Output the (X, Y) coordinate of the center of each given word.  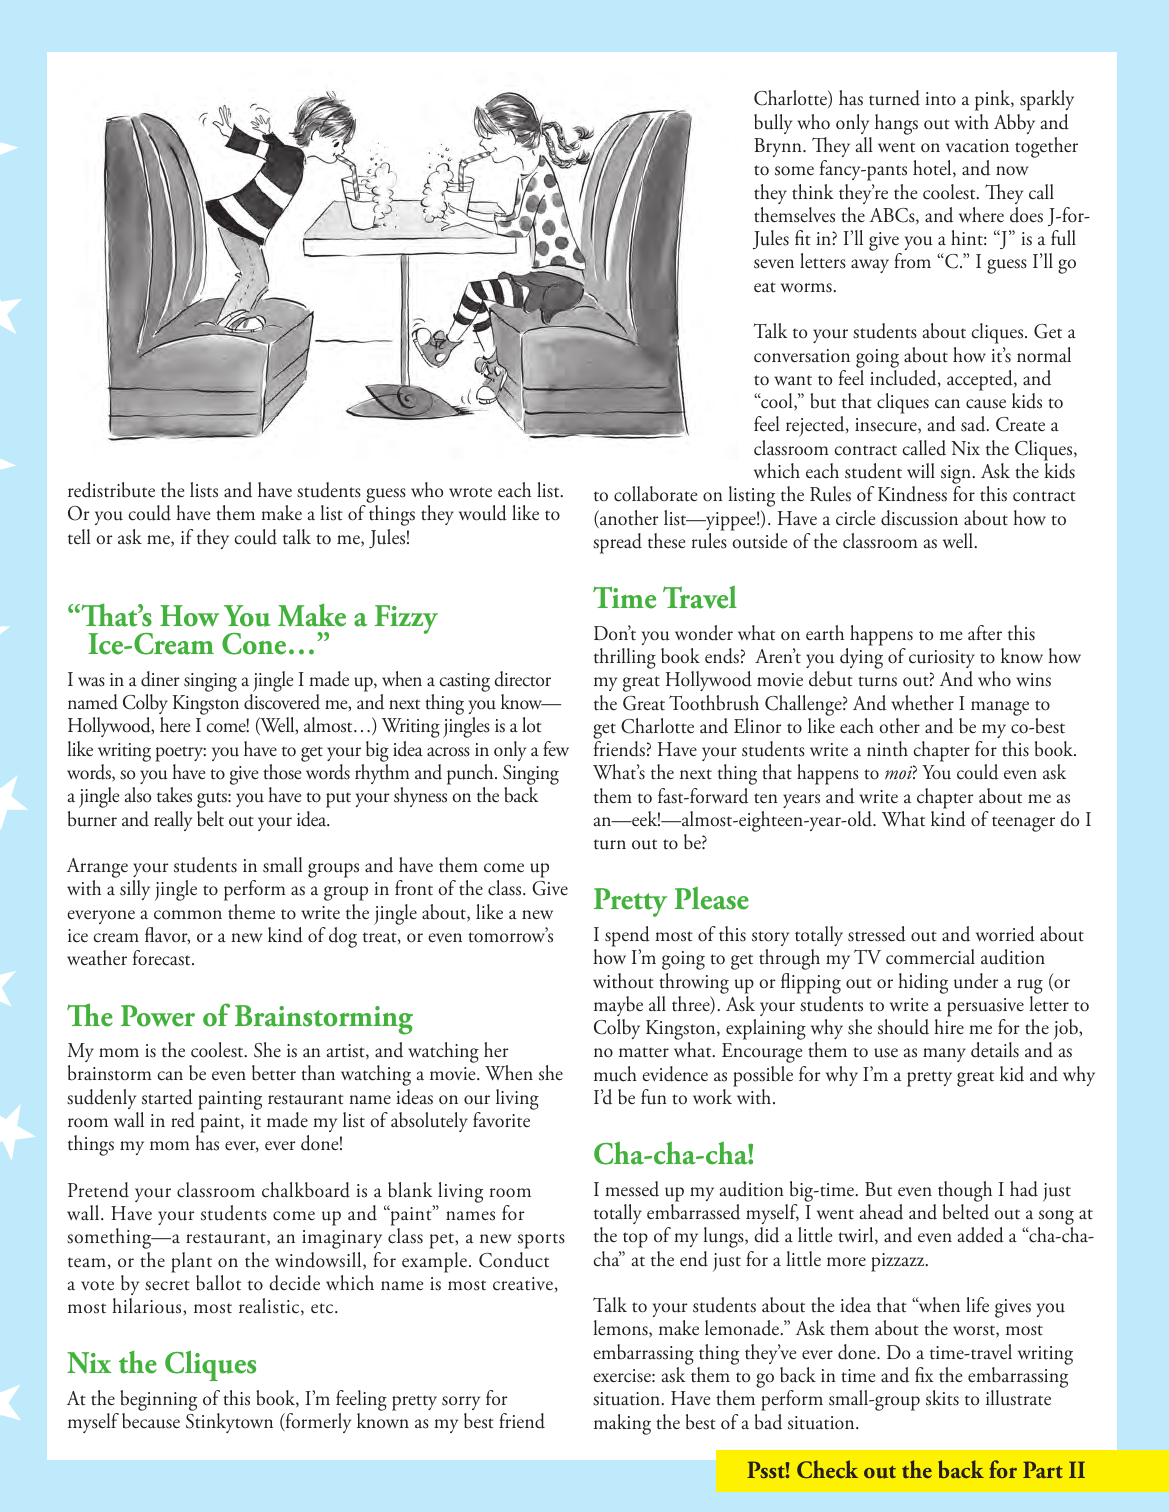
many (944, 1055)
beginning (157, 1402)
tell (79, 537)
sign (957, 476)
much (615, 1074)
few (556, 749)
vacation (977, 146)
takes (174, 795)
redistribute (111, 490)
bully (773, 124)
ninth (887, 749)
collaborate (655, 494)
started (167, 1097)
